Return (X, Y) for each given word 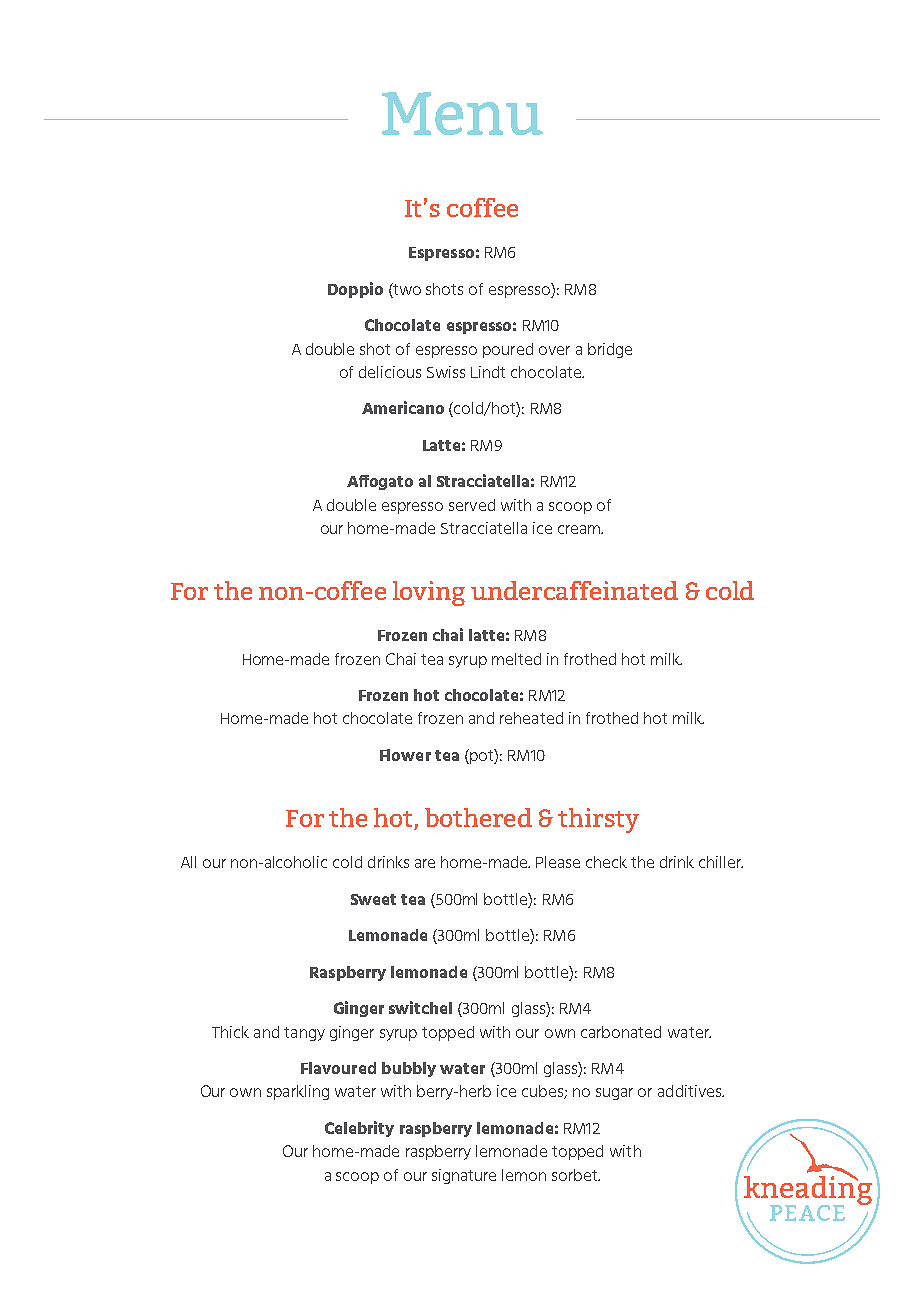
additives (691, 1091)
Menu (462, 113)
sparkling (298, 1092)
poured (508, 350)
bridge (610, 350)
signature (464, 1176)
